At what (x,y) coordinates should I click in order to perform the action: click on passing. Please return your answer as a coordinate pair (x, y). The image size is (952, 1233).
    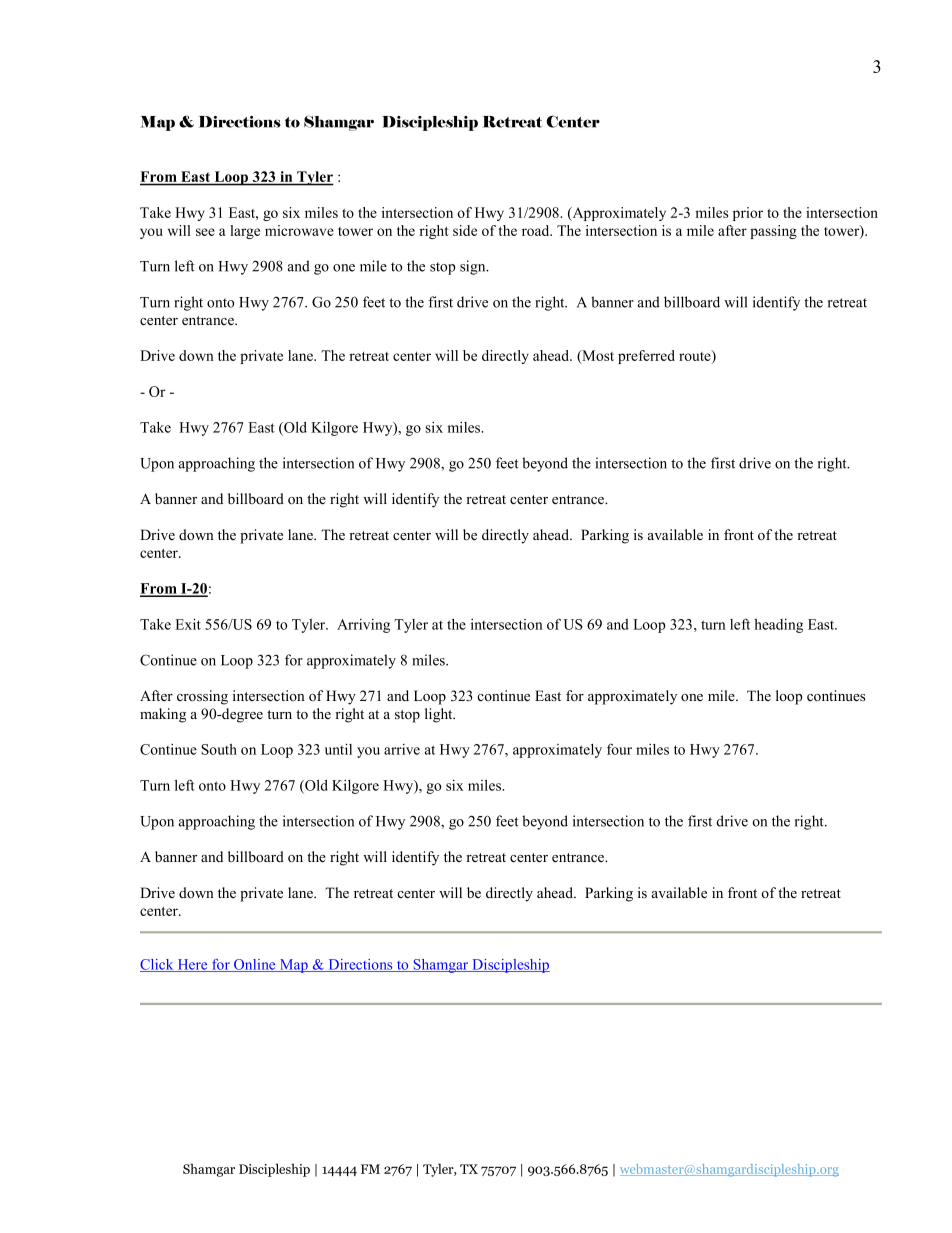
    Looking at the image, I should click on (773, 232).
